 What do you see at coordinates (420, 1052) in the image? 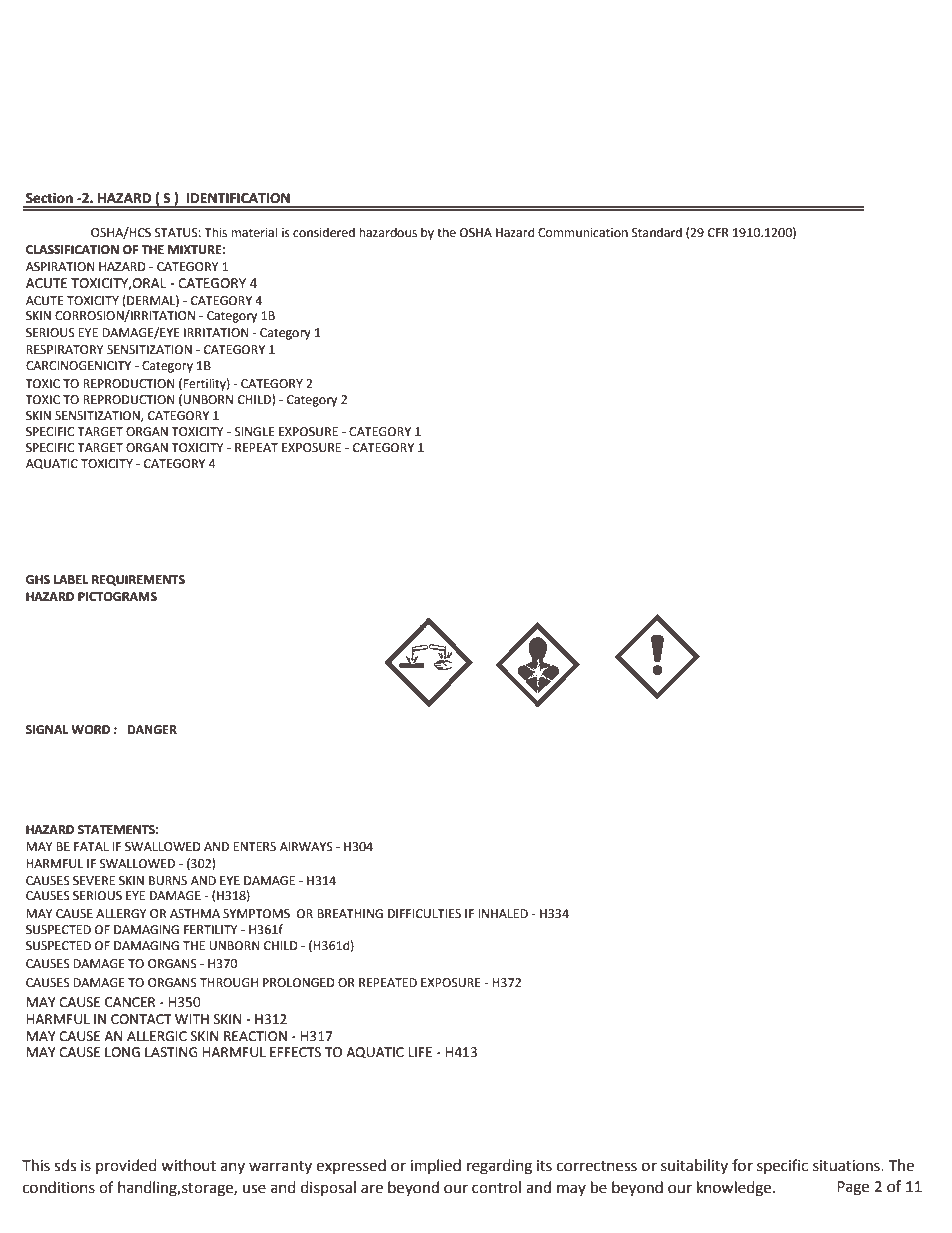
I see `LIFE` at bounding box center [420, 1052].
